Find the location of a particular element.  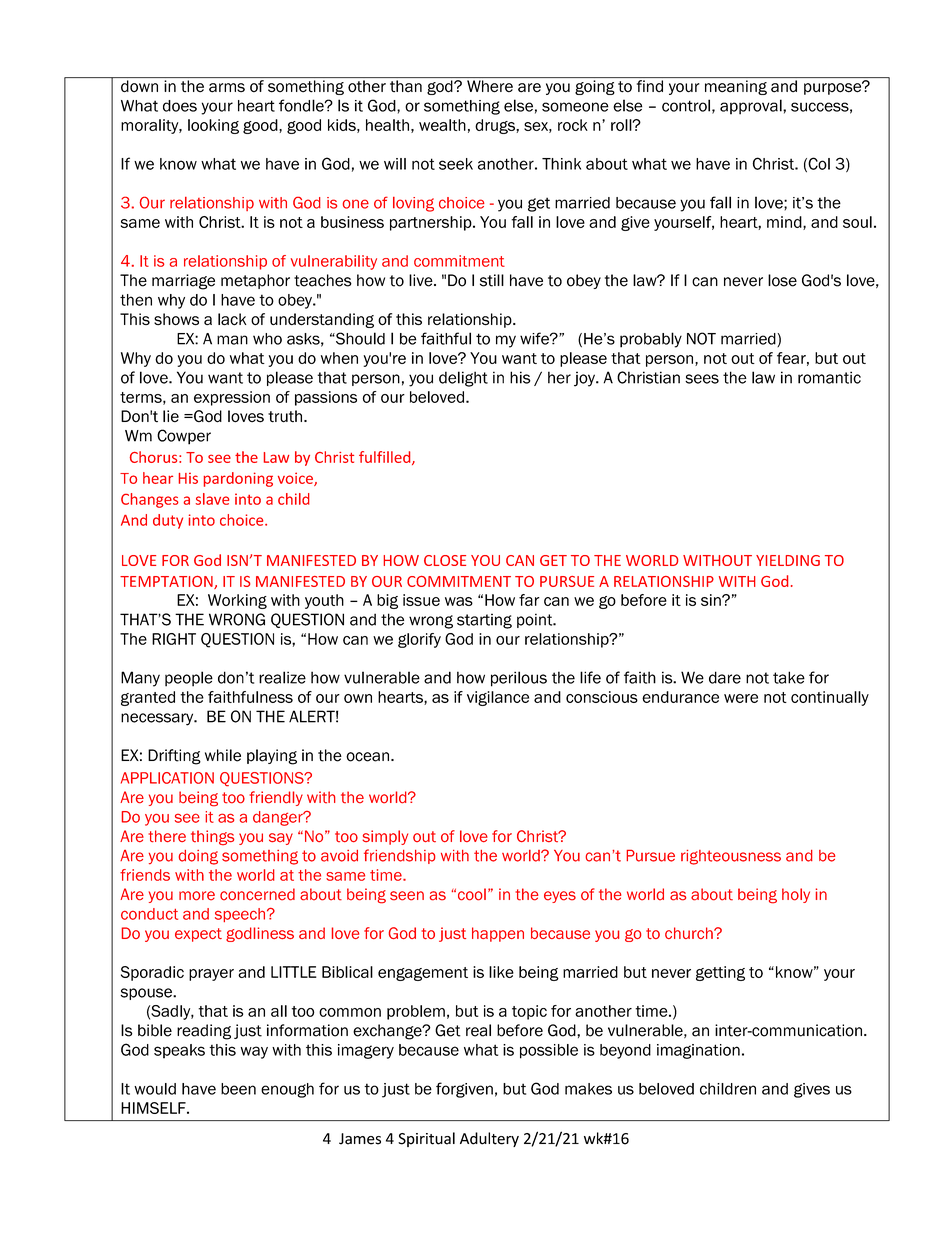

approval is located at coordinates (752, 107).
